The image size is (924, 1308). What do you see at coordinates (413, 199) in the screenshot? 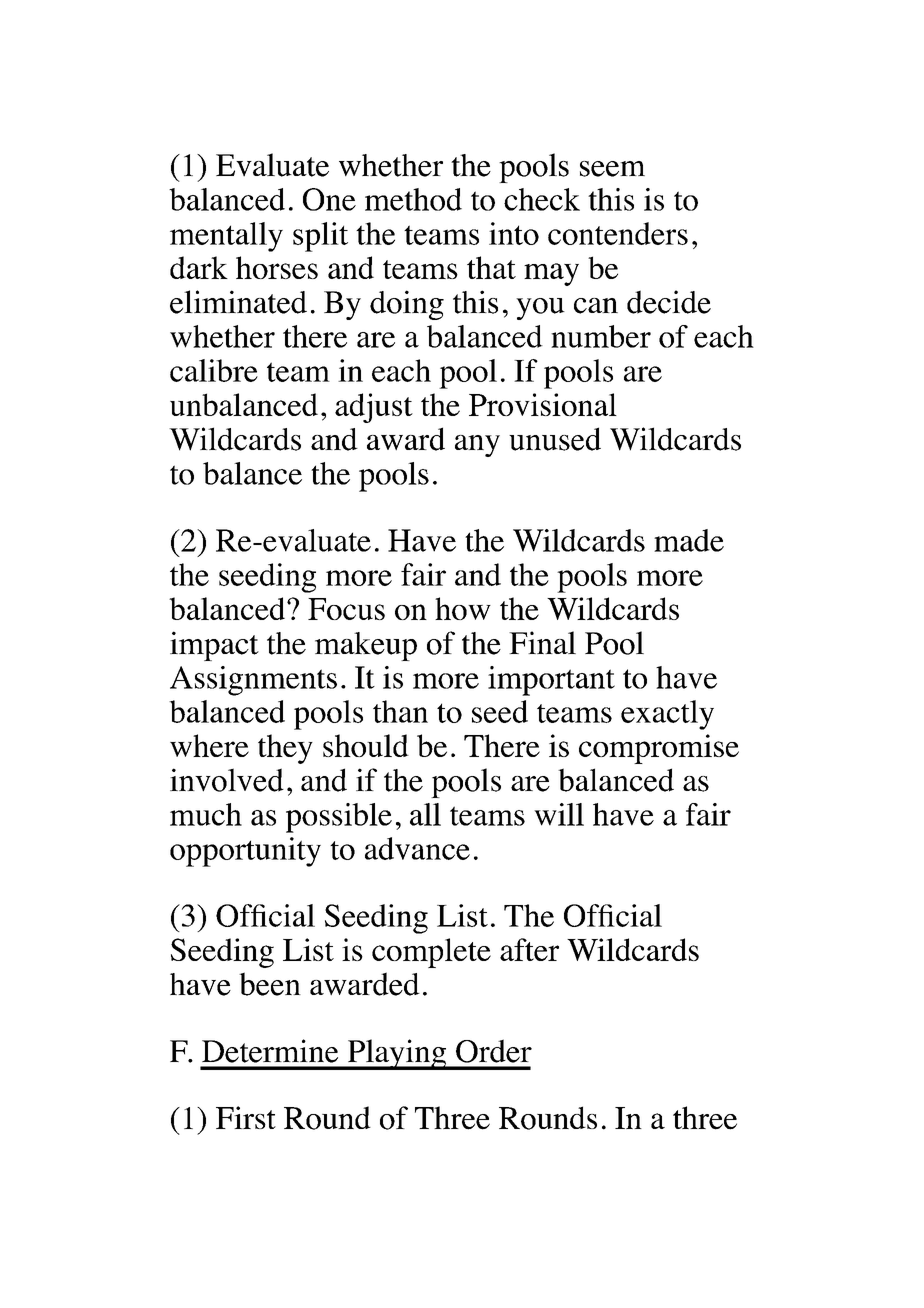
I see `method` at bounding box center [413, 199].
